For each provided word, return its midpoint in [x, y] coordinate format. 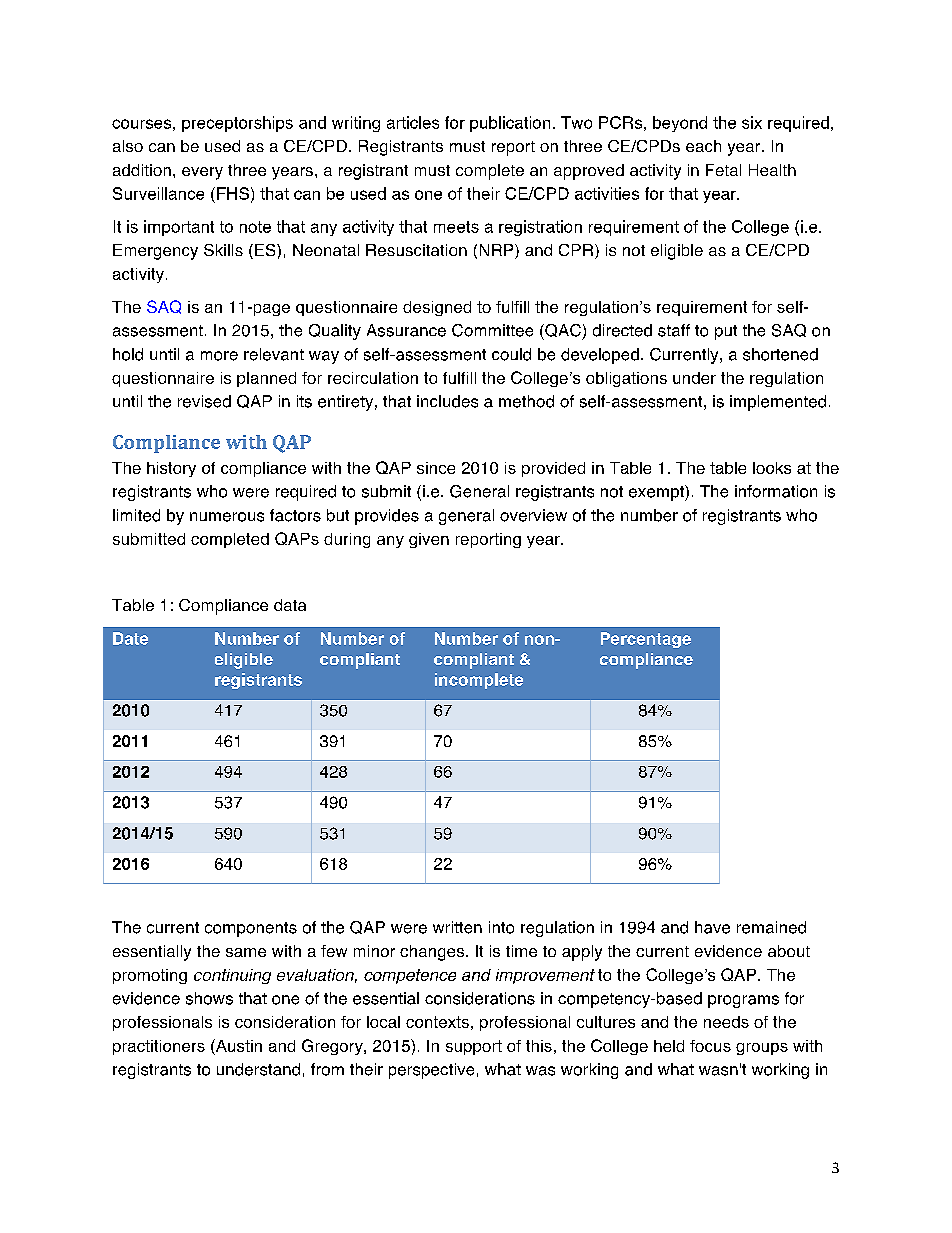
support [474, 1047]
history [171, 469]
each [703, 146]
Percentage [646, 640]
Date [130, 638]
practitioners [159, 1047]
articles [413, 122]
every [202, 173]
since [436, 468]
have [712, 927]
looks [772, 468]
